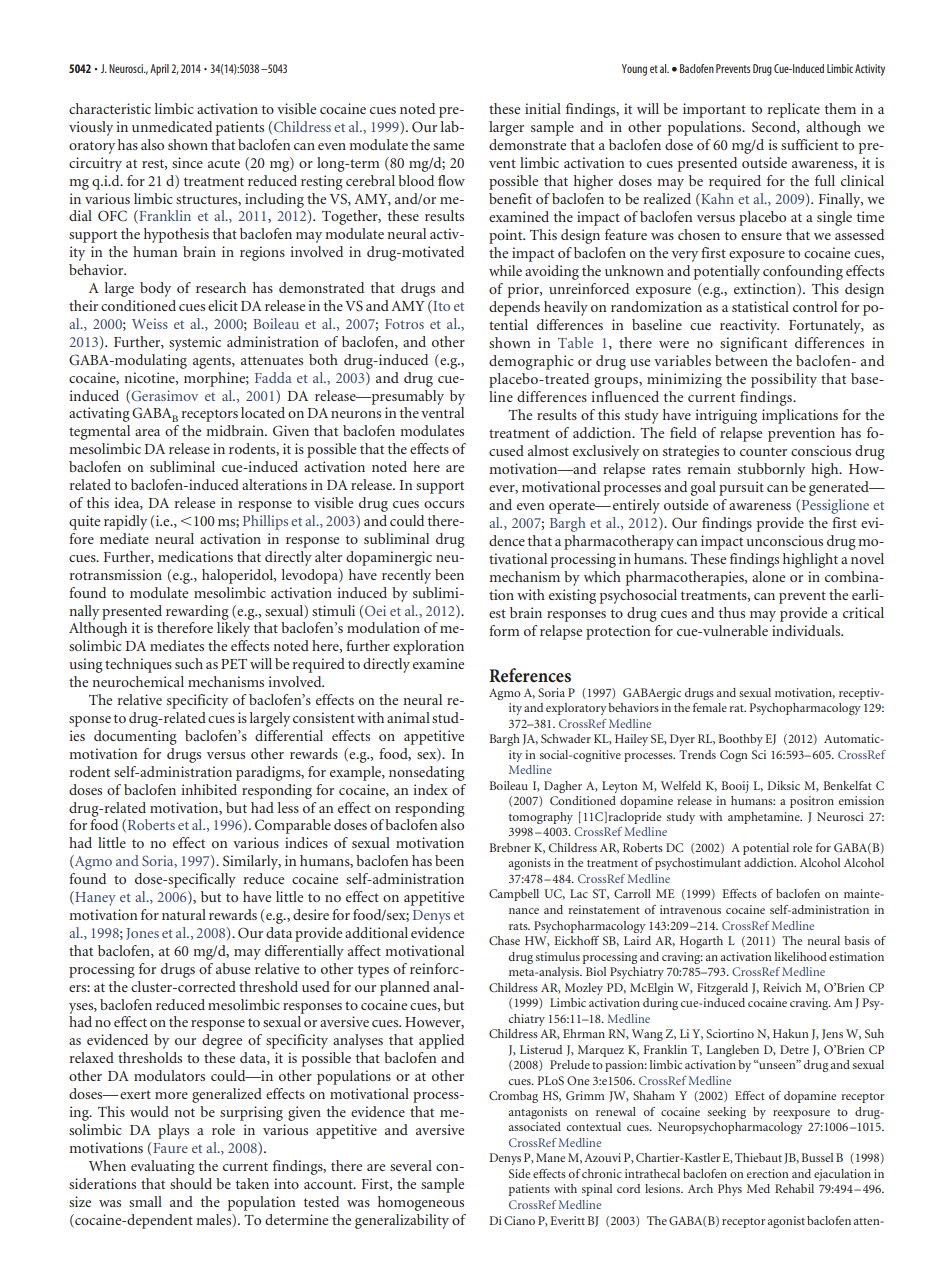 Image resolution: width=952 pixels, height=1275 pixels. Describe the element at coordinates (421, 1203) in the screenshot. I see `homogeneous` at that location.
